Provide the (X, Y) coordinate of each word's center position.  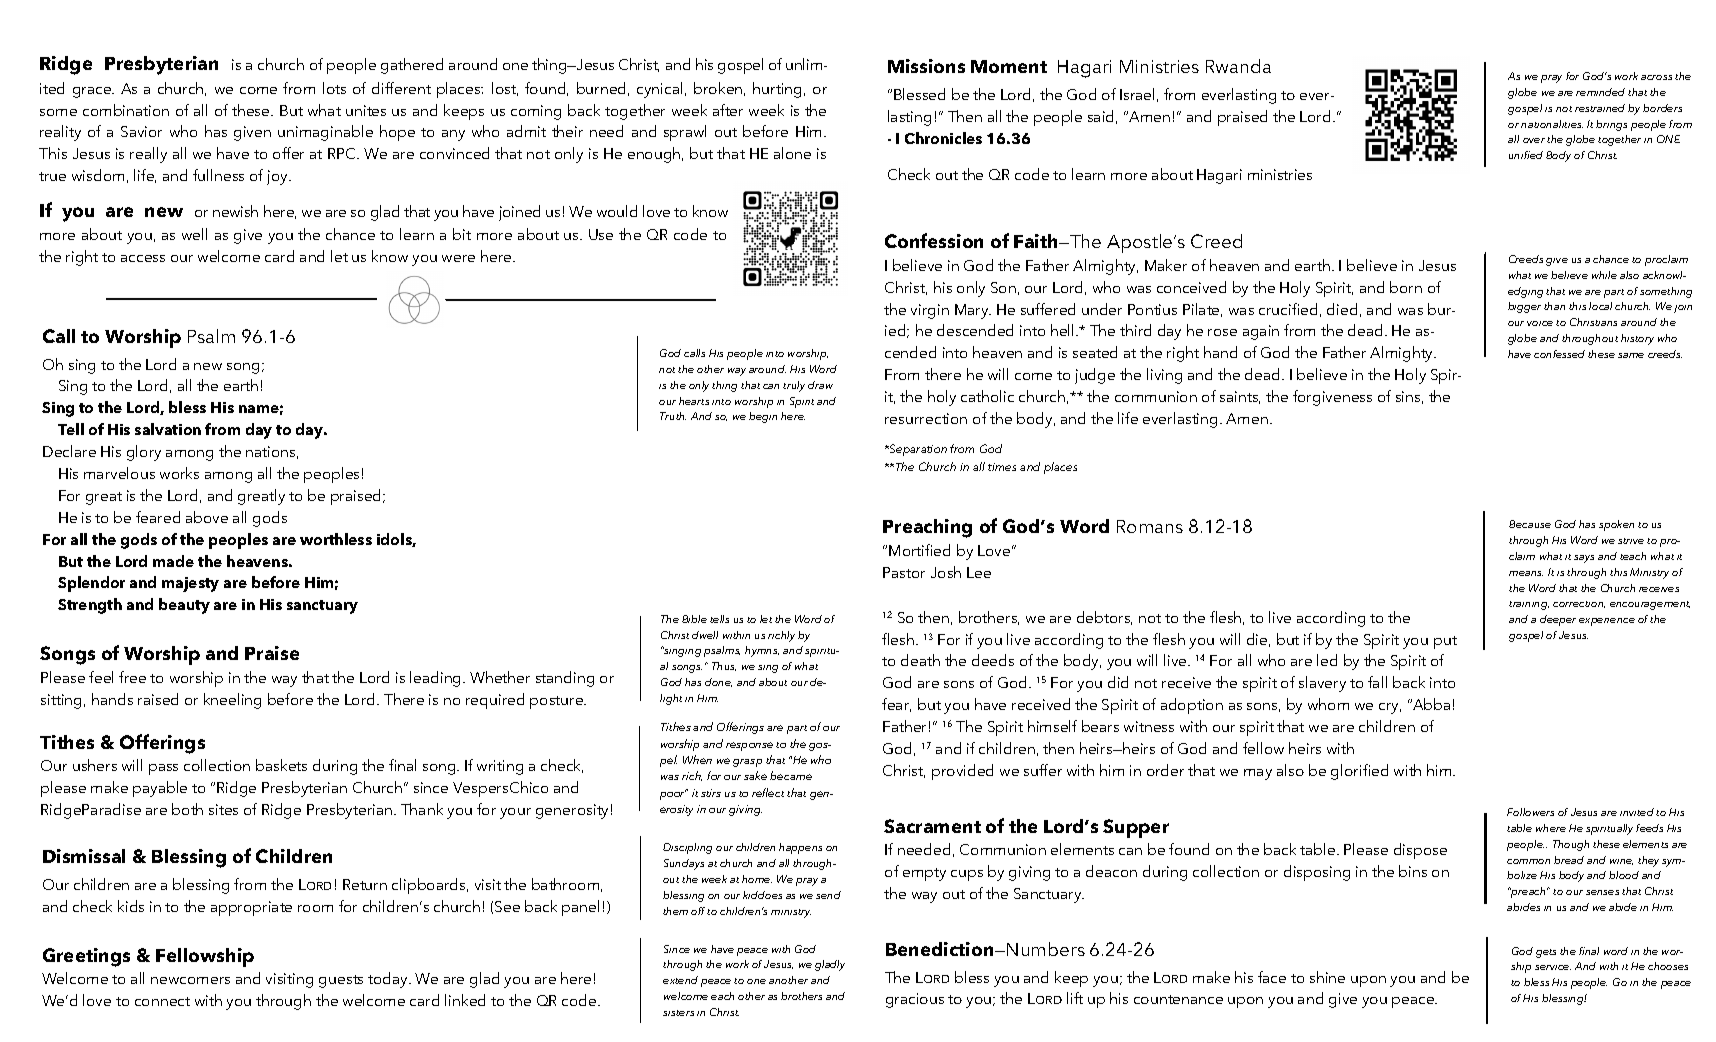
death (920, 660)
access (143, 258)
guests (341, 981)
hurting (779, 90)
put (1445, 642)
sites (223, 809)
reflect (768, 792)
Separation (917, 450)
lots (334, 88)
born (1406, 287)
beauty (184, 606)
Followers (1530, 812)
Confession (934, 240)
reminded (1600, 92)
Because (1530, 524)
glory (144, 453)
